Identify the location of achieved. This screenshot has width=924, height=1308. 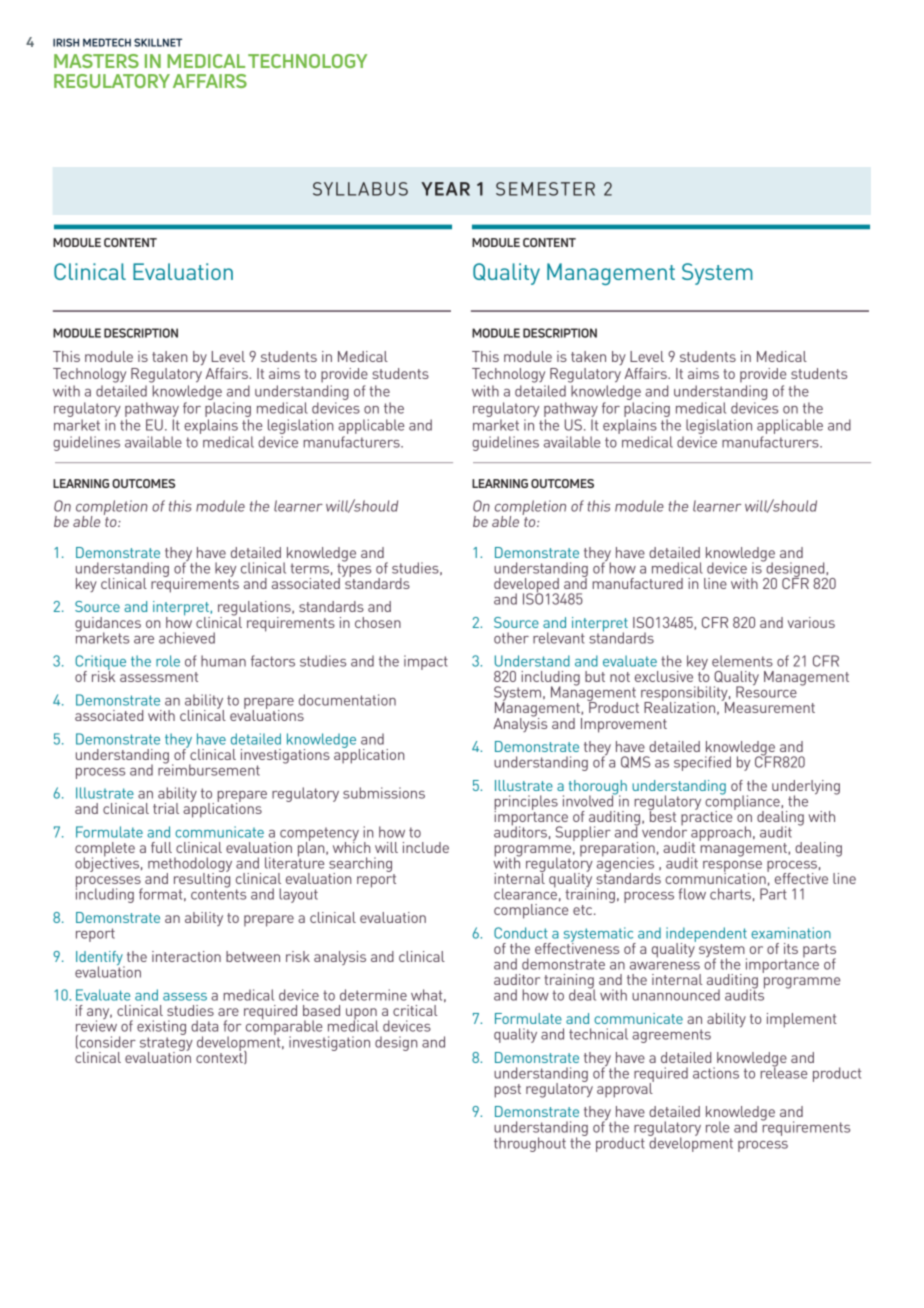
(187, 638).
